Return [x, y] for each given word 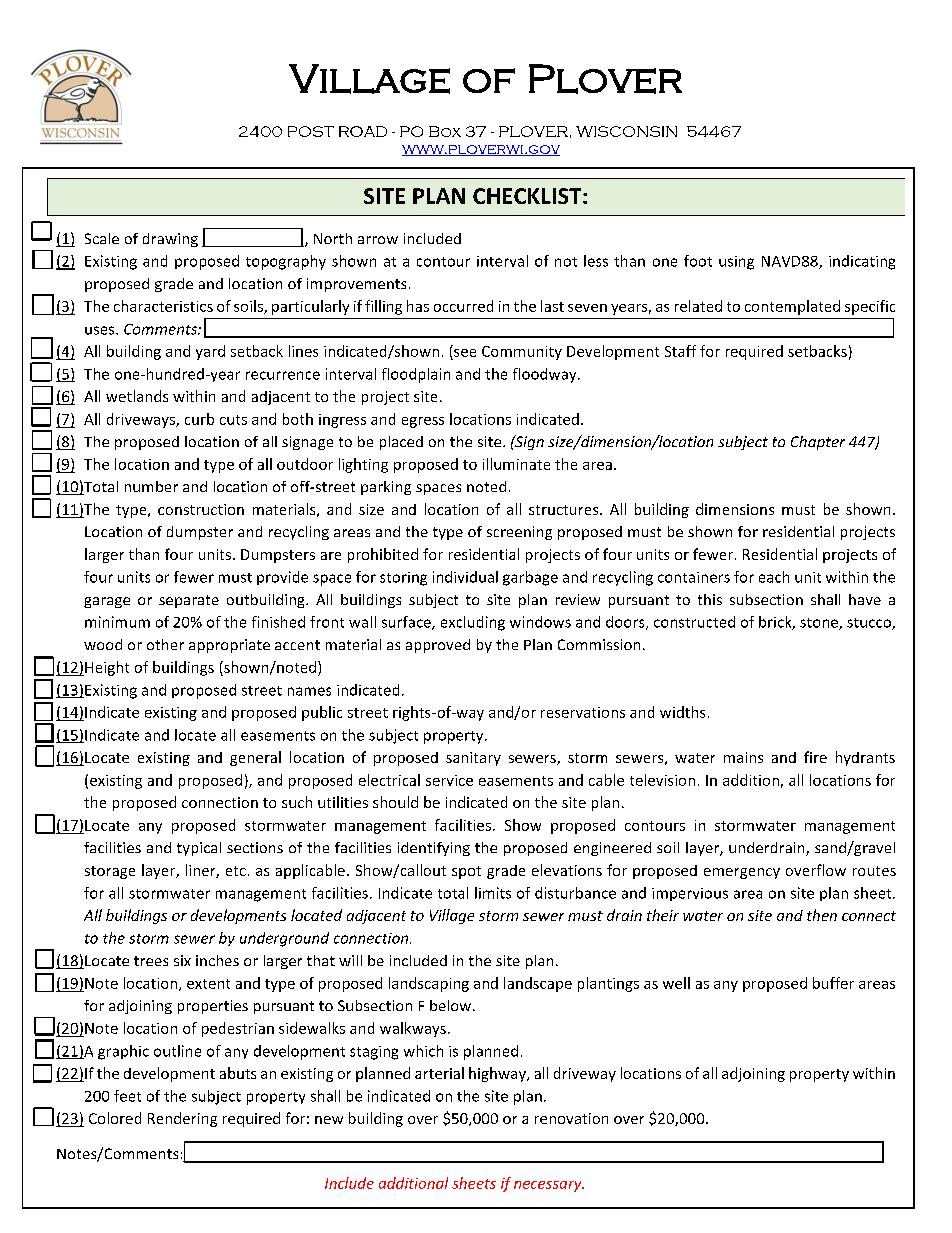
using [736, 263]
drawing [170, 240]
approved [438, 646]
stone [820, 624]
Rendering [182, 1119]
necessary [549, 1186]
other [165, 644]
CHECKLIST [528, 196]
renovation [571, 1118]
